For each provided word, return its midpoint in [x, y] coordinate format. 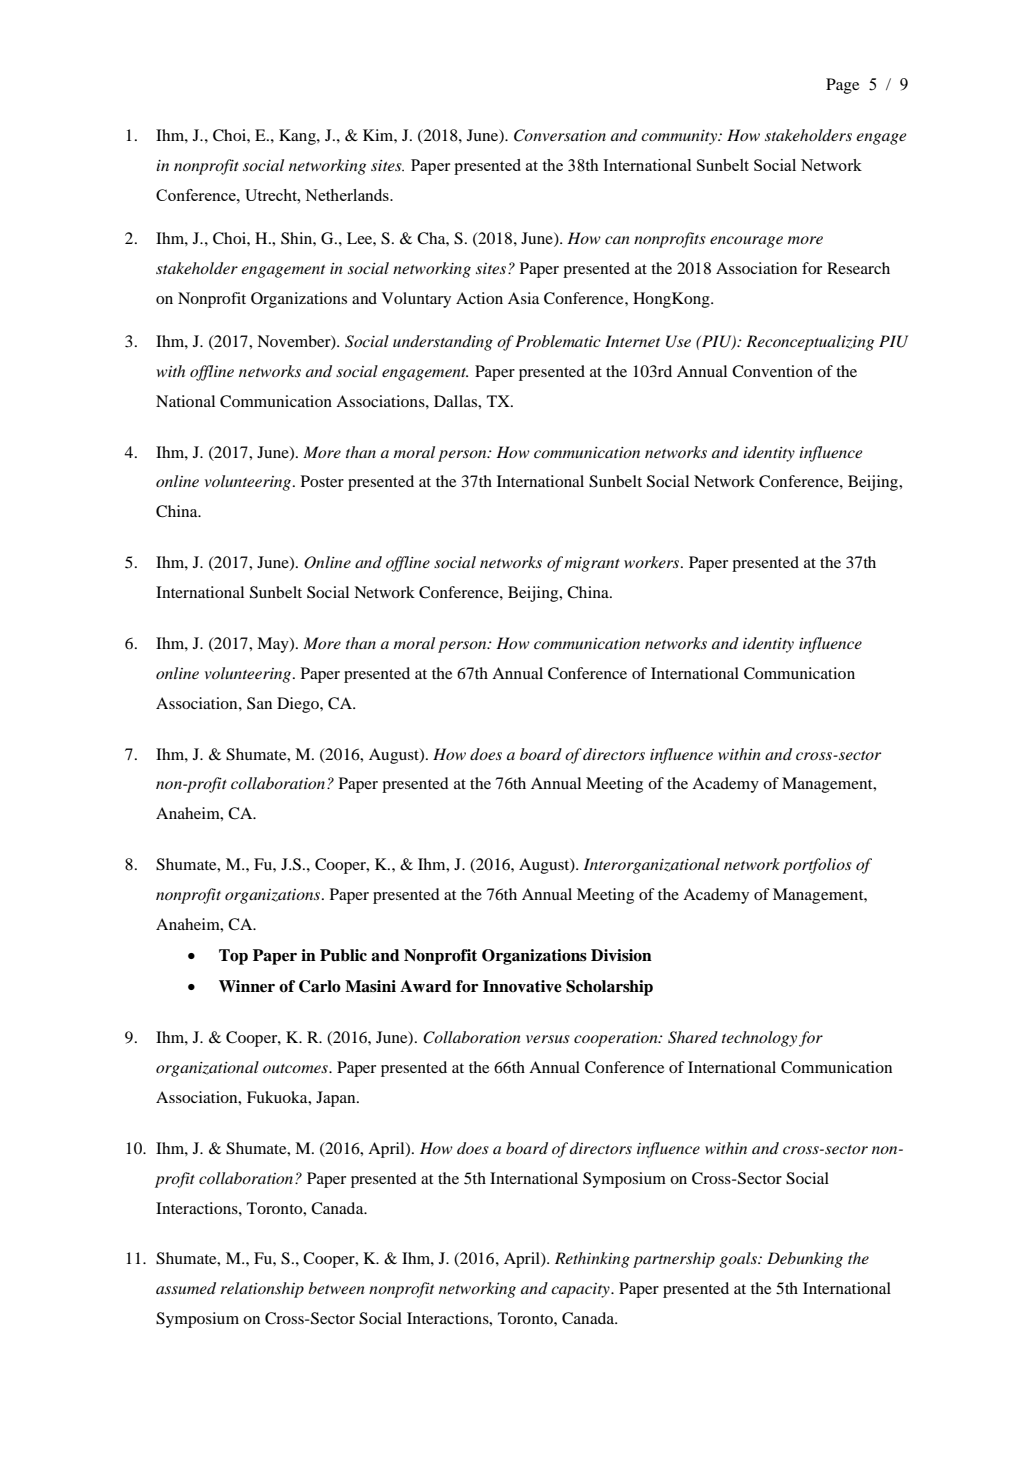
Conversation [560, 135]
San [259, 703]
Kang [298, 137]
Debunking [805, 1260]
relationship [262, 1290]
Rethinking [592, 1260]
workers [653, 562]
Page [842, 86]
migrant [592, 564]
